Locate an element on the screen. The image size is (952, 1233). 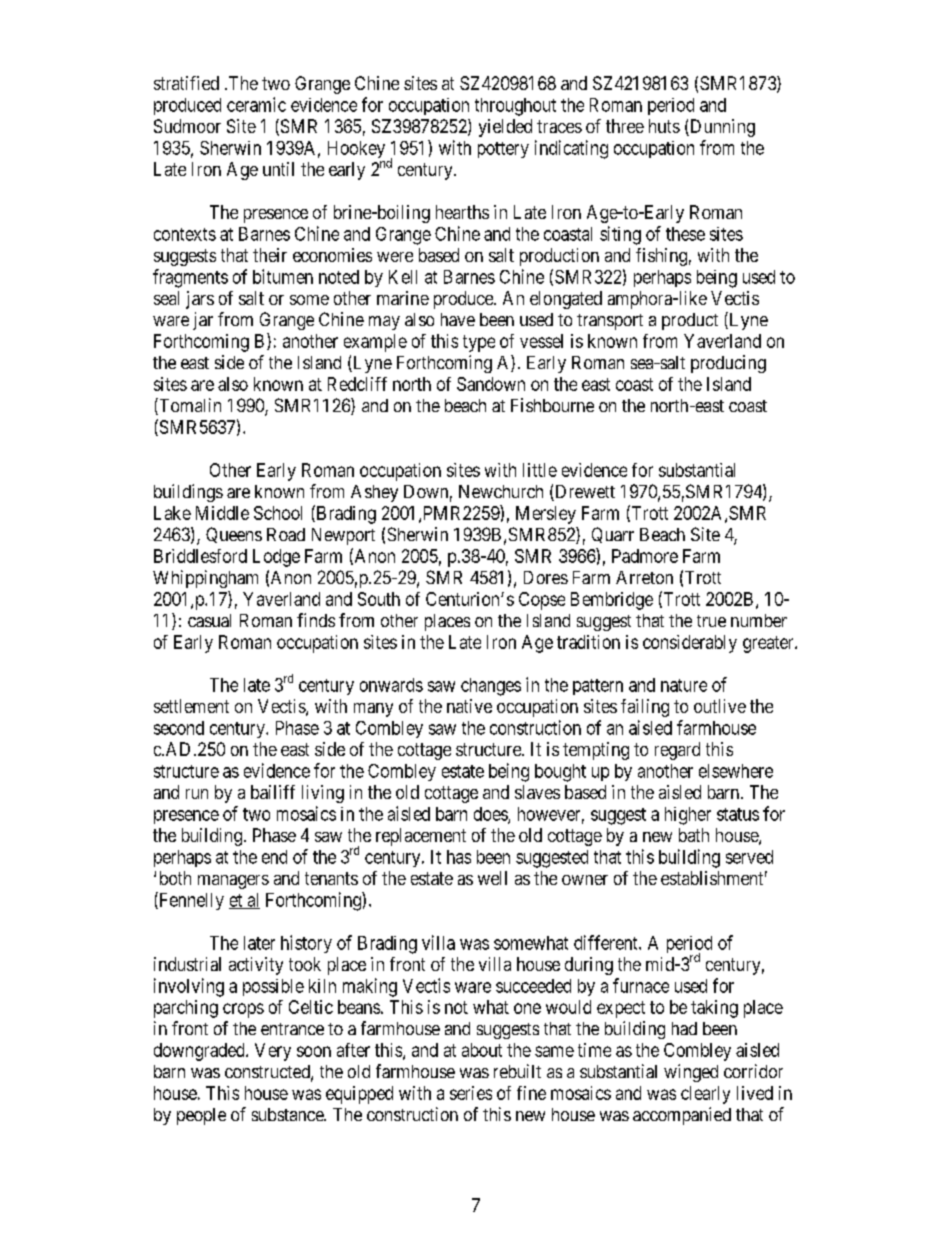
stratified is located at coordinates (186, 83).
